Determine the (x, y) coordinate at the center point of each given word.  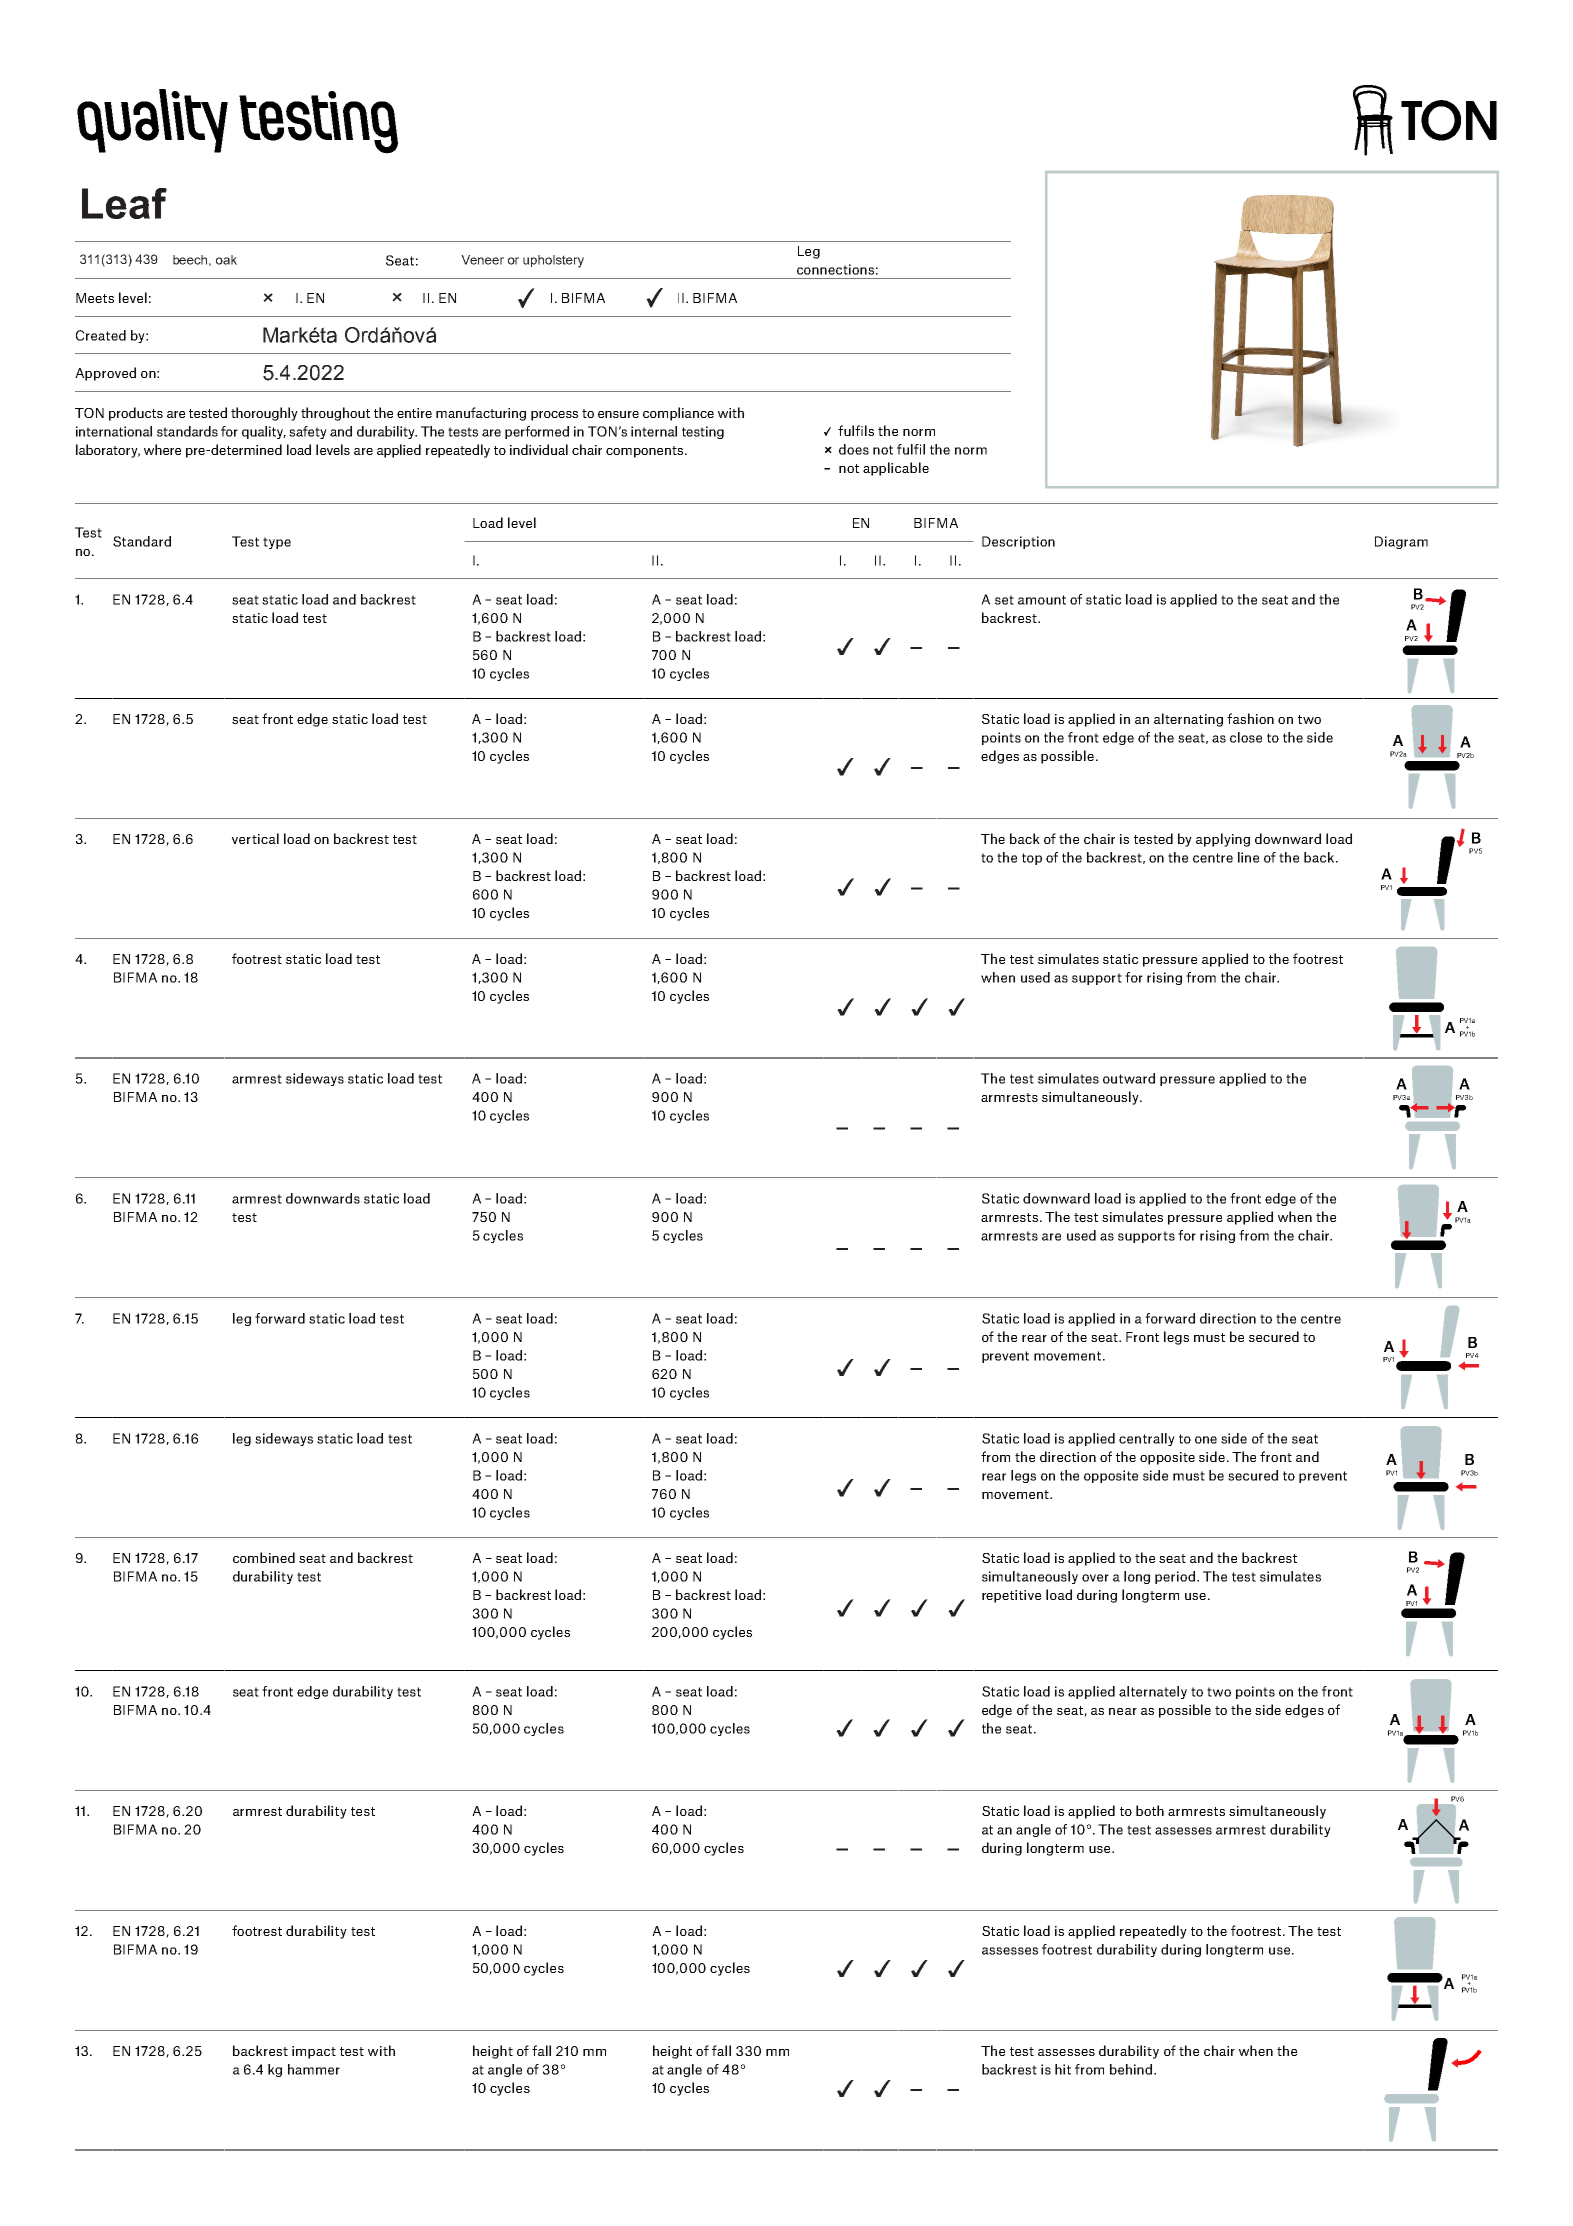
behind (1131, 2069)
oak (226, 260)
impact (314, 2052)
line (1248, 857)
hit (1063, 2069)
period (1175, 1577)
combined (264, 1557)
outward (1129, 1078)
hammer (314, 2069)
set (1004, 600)
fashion (1250, 718)
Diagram (1401, 542)
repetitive (1011, 1596)
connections (835, 269)
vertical (255, 838)
